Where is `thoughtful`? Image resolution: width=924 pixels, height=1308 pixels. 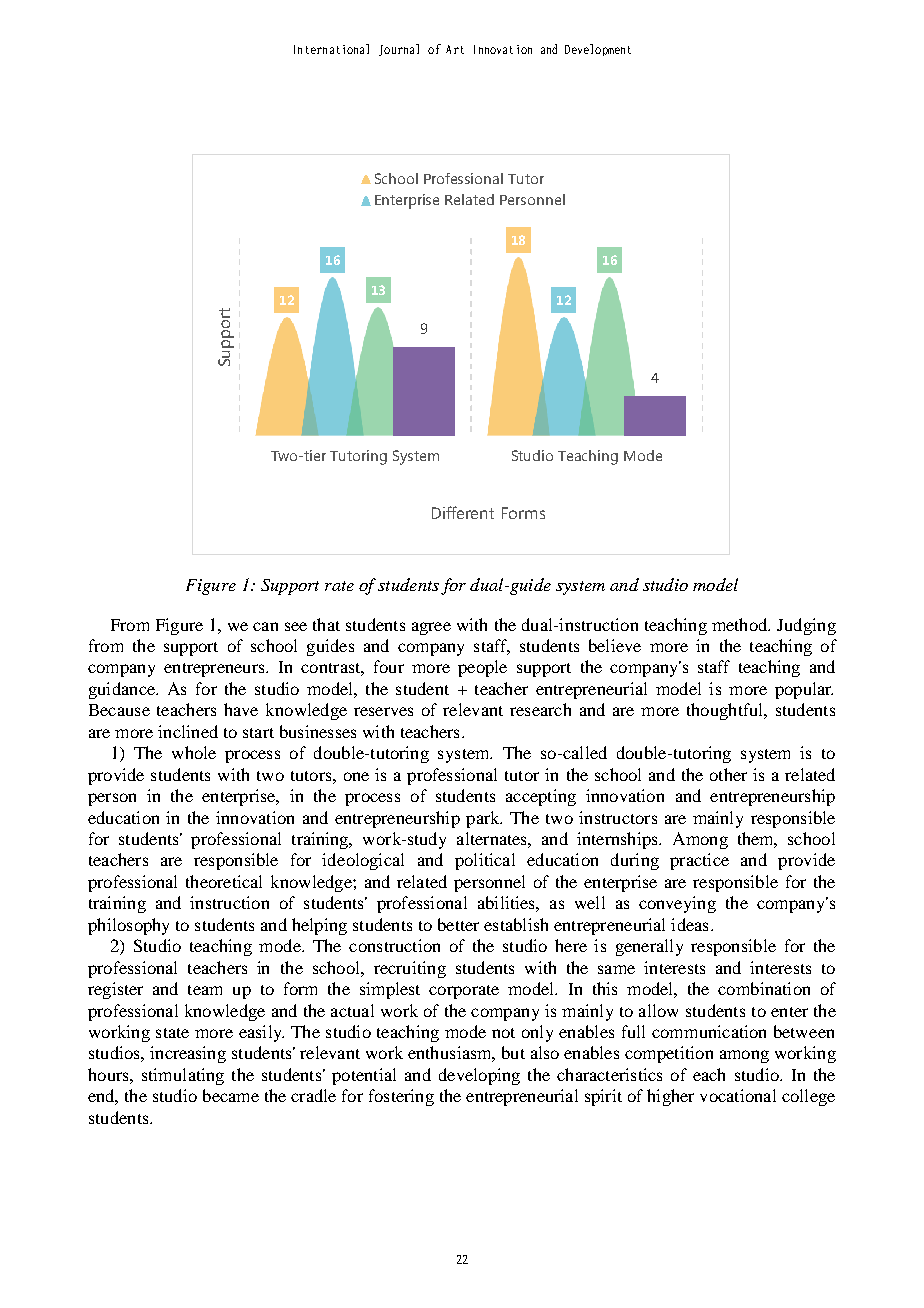 thoughtful is located at coordinates (726, 711).
